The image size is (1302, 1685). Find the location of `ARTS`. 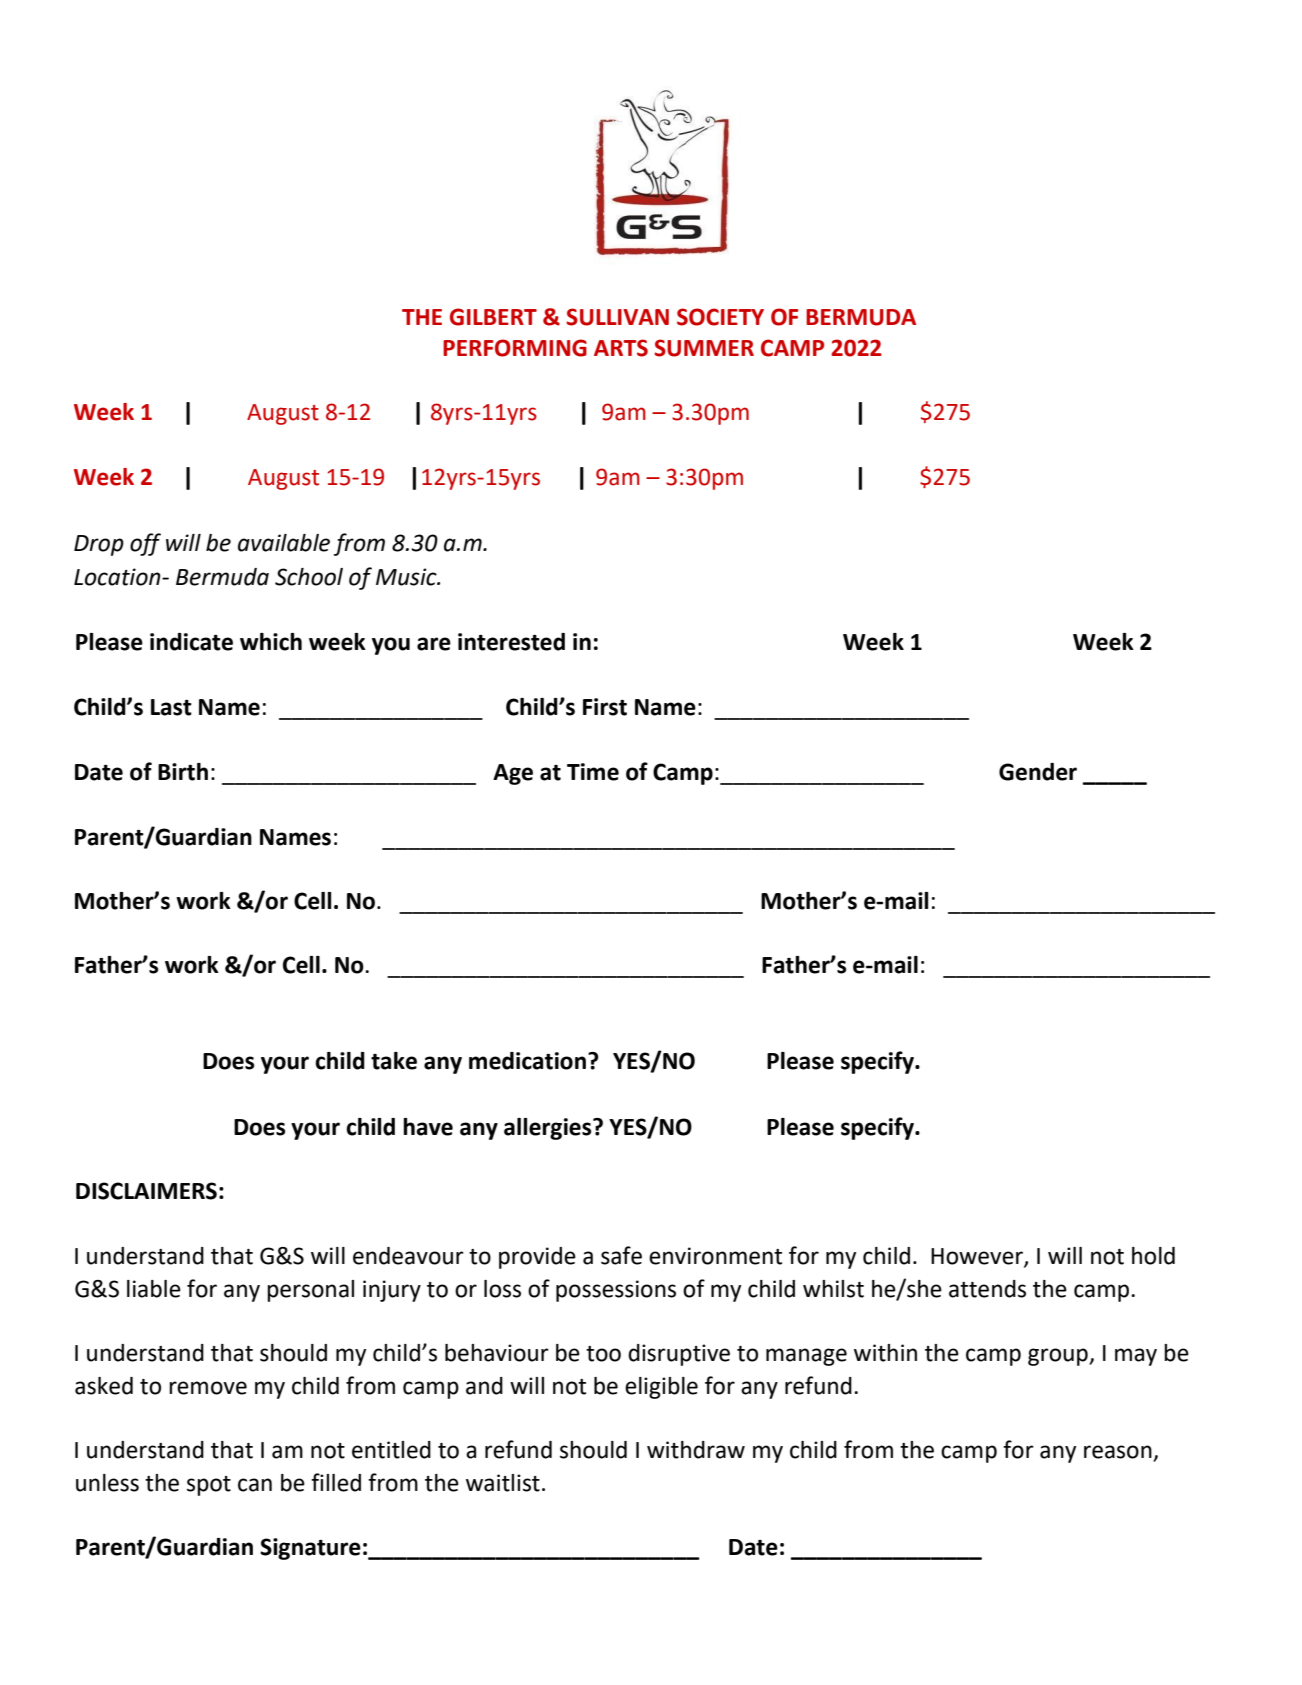

ARTS is located at coordinates (621, 348).
